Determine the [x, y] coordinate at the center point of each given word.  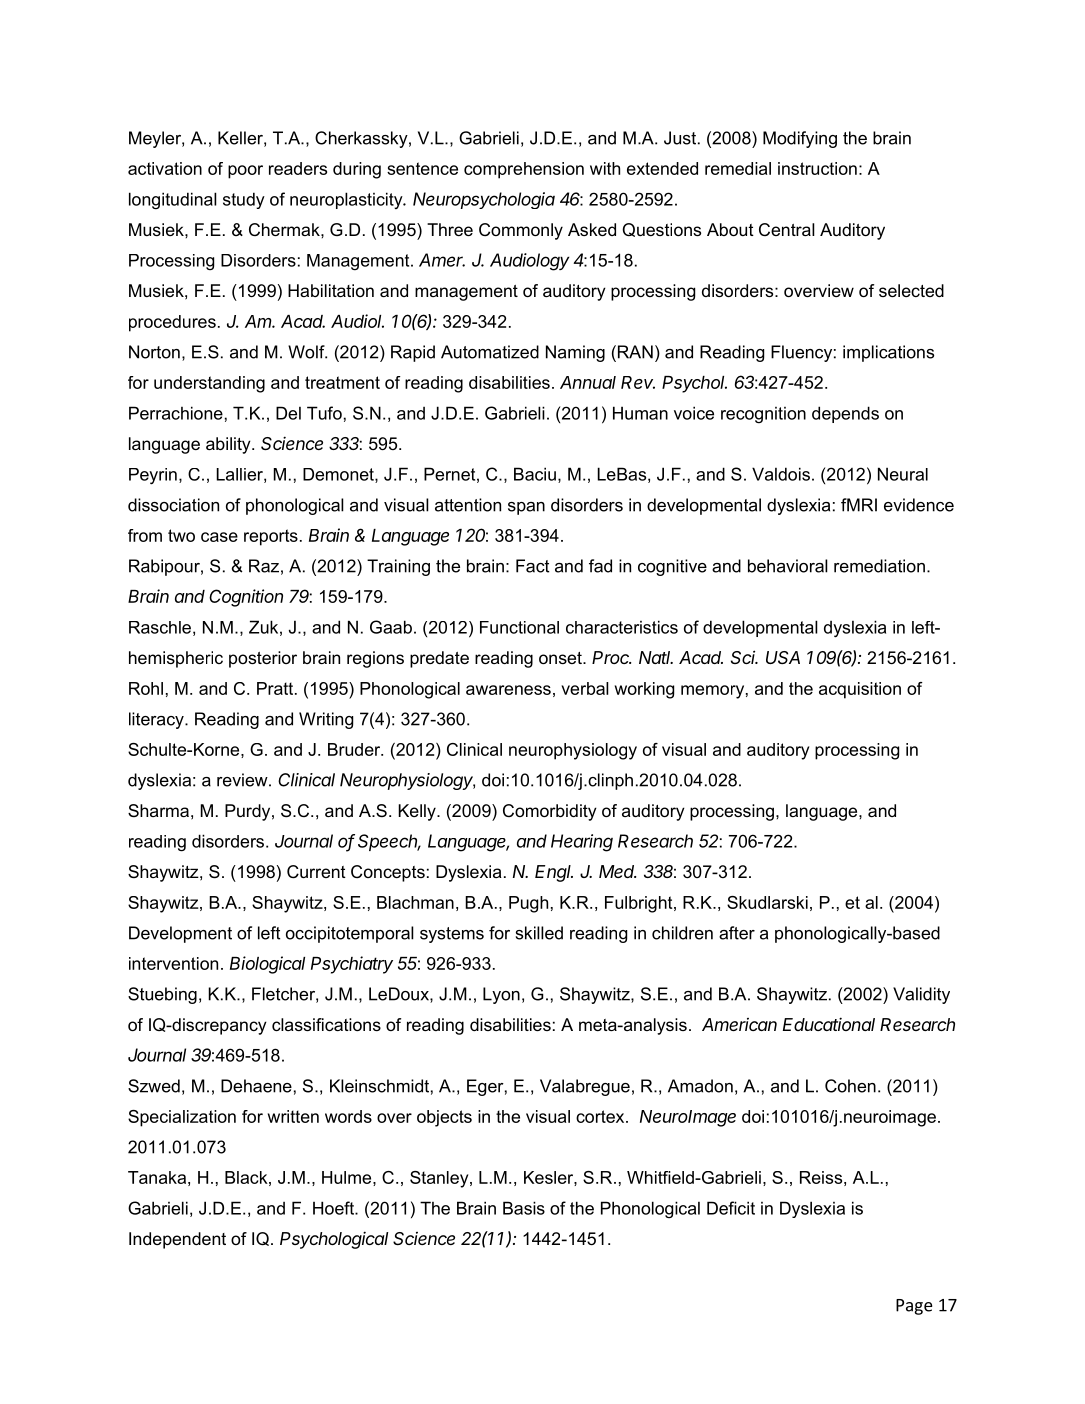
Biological [267, 965]
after [737, 933]
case [219, 537]
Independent [177, 1240]
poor [245, 172]
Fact [532, 566]
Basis [524, 1208]
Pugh [528, 904]
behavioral [788, 566]
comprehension [524, 170]
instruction [817, 168]
